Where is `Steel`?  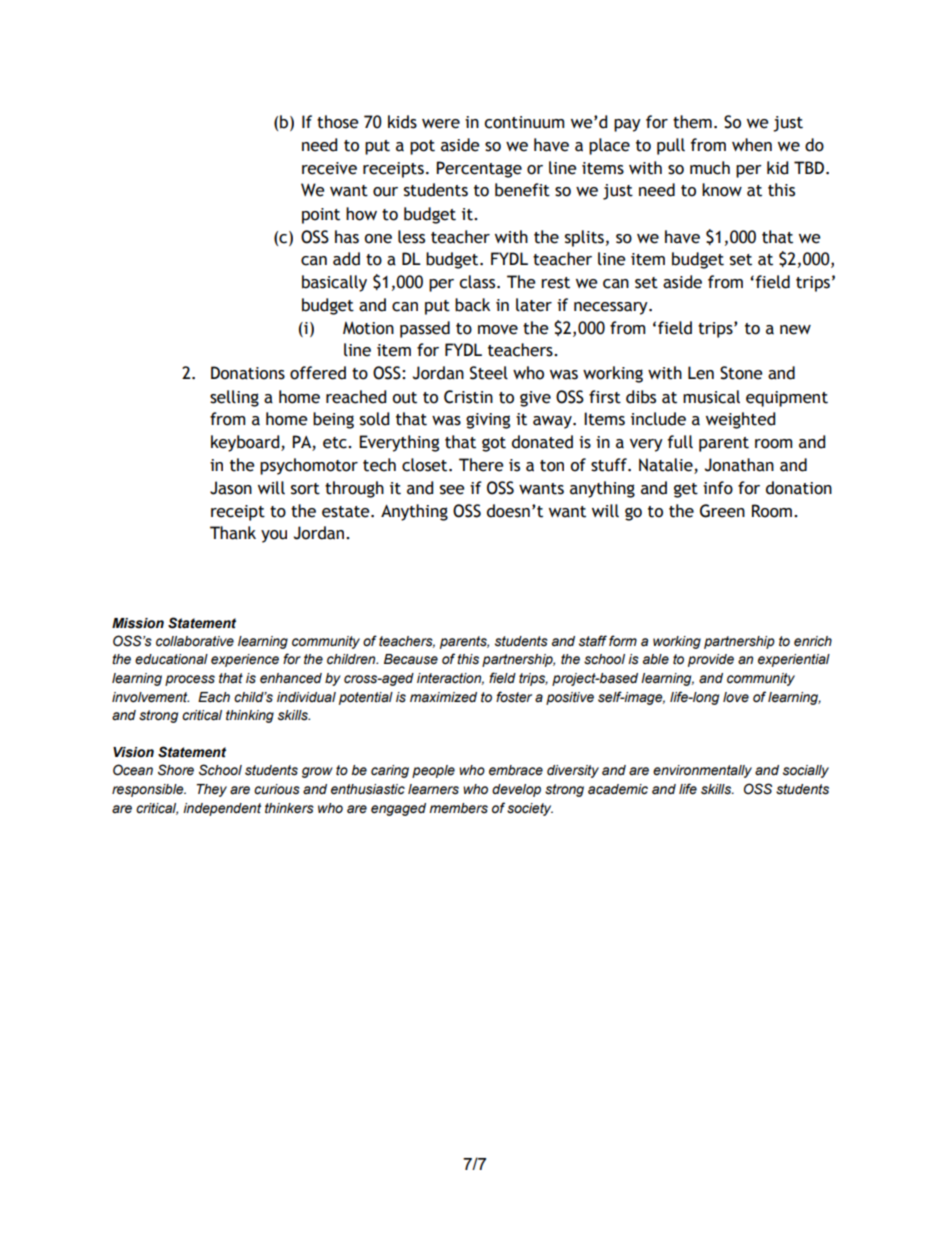 Steel is located at coordinates (489, 373).
